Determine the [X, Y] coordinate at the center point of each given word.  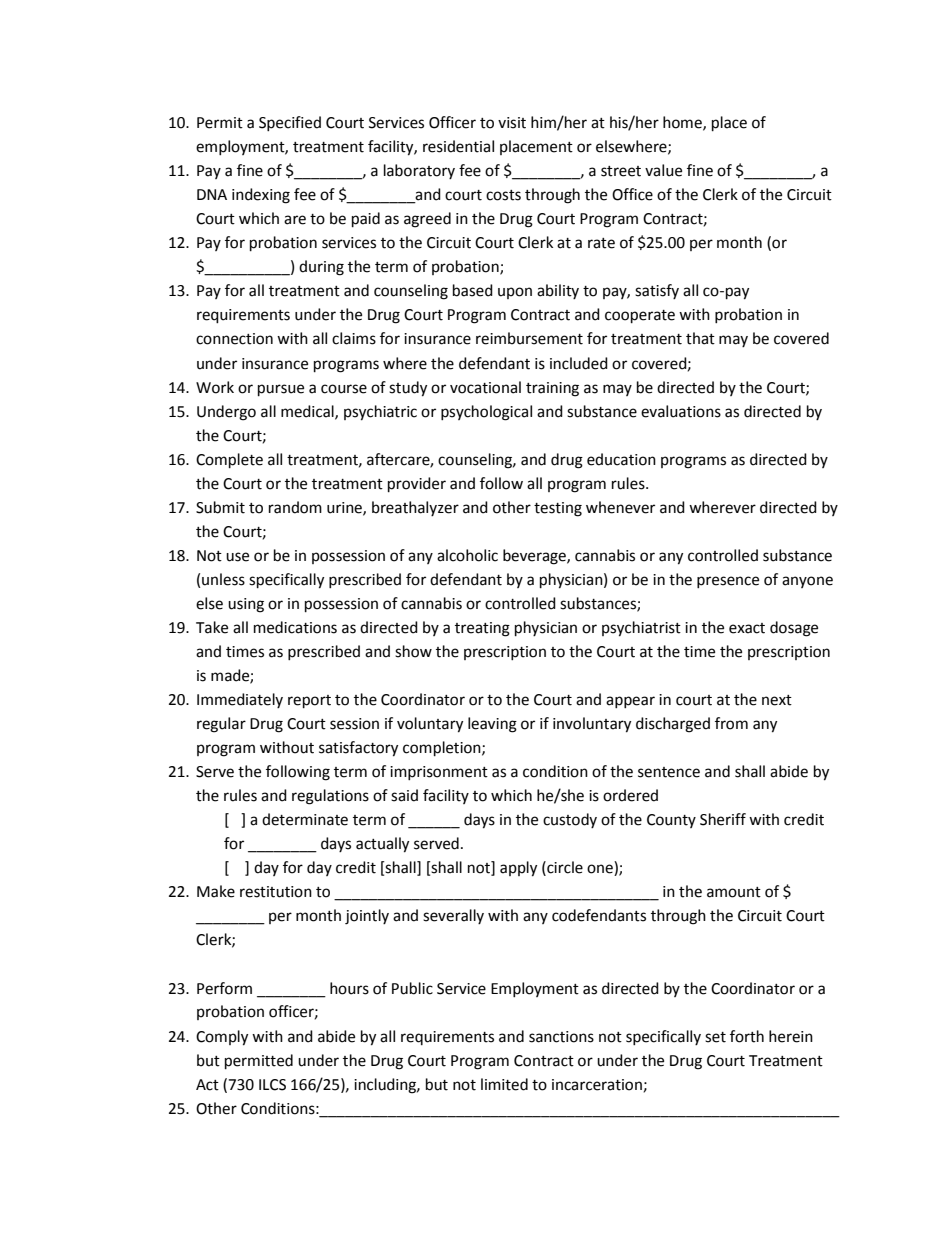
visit [512, 123]
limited [504, 1084]
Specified [290, 123]
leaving [492, 725]
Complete [229, 461]
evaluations [681, 411]
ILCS [272, 1085]
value [663, 170]
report [309, 702]
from [731, 723]
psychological [486, 413]
